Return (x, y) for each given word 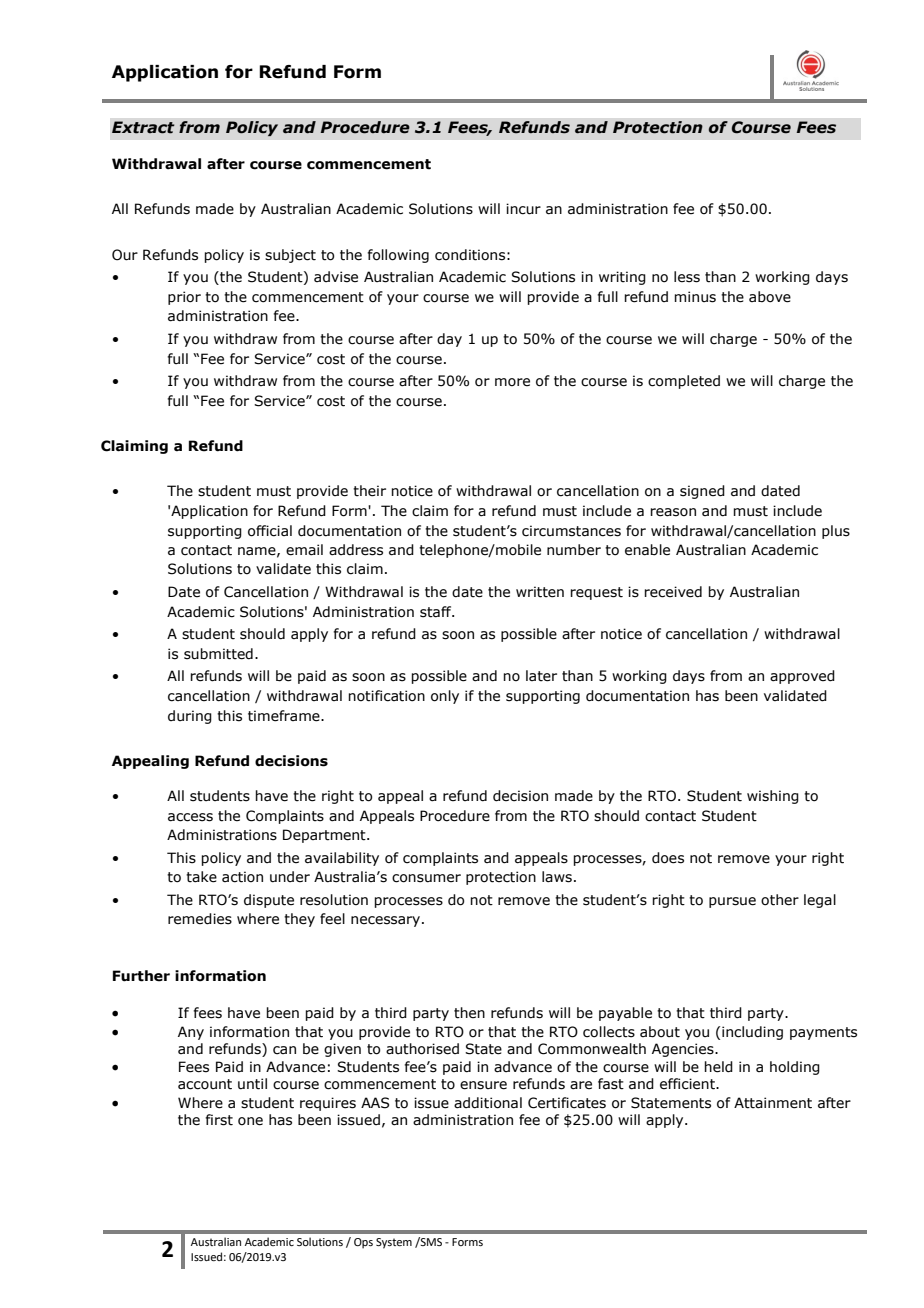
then (469, 1013)
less (687, 277)
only (445, 697)
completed (684, 382)
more (512, 382)
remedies (200, 919)
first (219, 1120)
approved (802, 677)
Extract (143, 127)
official (270, 531)
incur (523, 209)
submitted (218, 654)
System (394, 1243)
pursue (732, 902)
